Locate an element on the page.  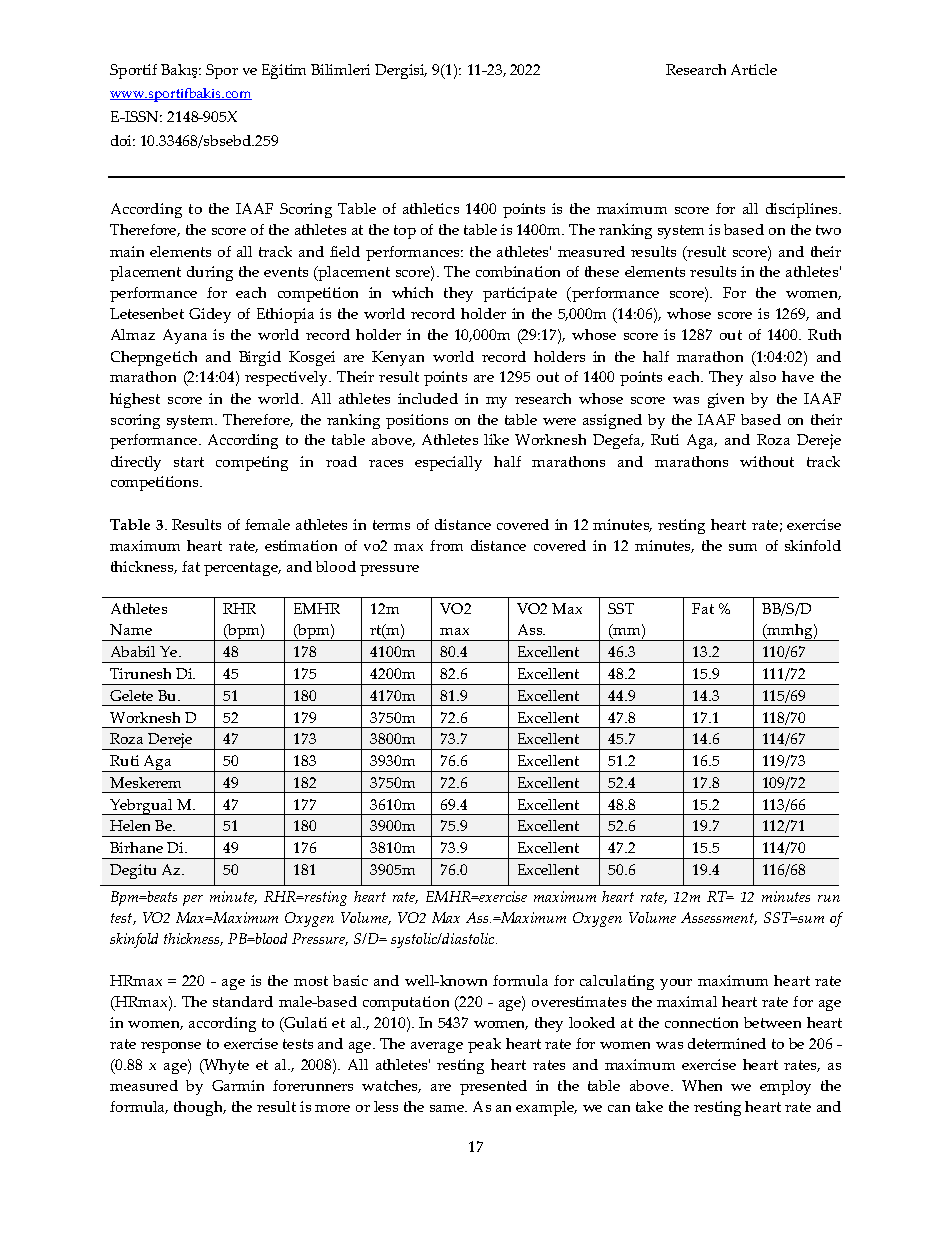
from is located at coordinates (446, 545).
